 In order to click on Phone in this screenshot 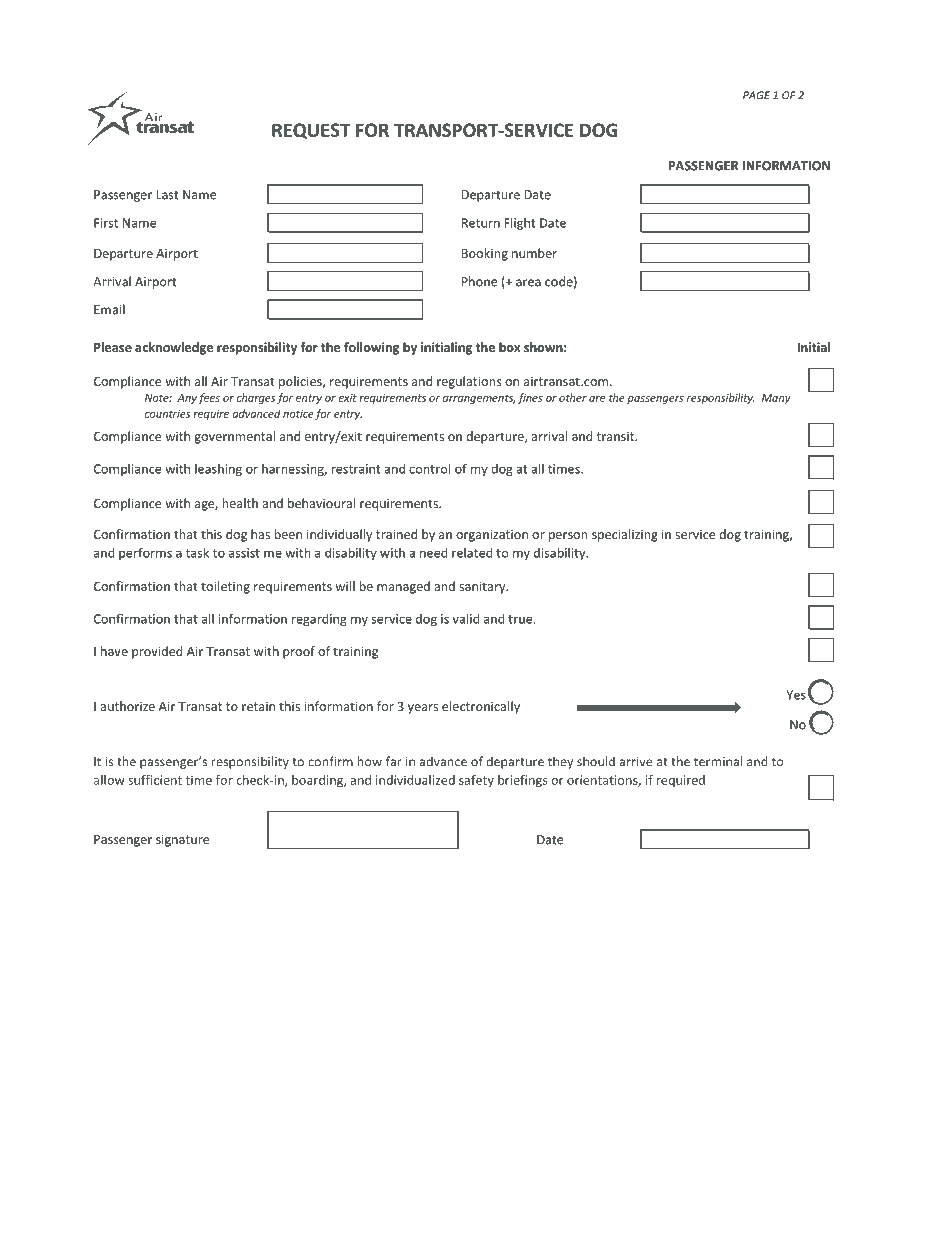, I will do `click(479, 281)`.
